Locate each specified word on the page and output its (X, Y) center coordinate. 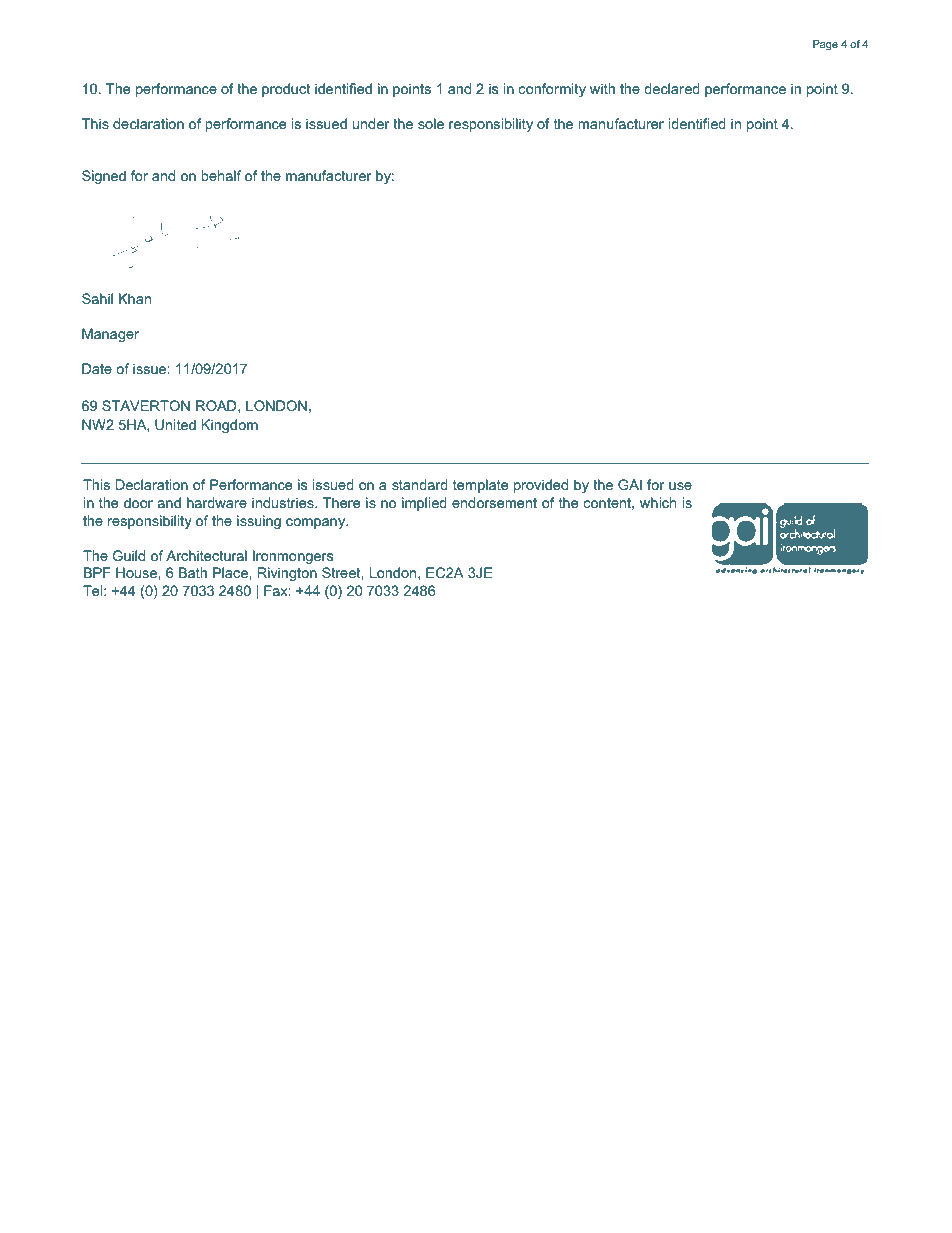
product (286, 90)
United (175, 424)
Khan (135, 298)
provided (541, 486)
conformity (552, 90)
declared (672, 88)
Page (825, 45)
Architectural (206, 555)
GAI (630, 484)
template (480, 486)
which (658, 502)
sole (431, 123)
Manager (110, 335)
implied (424, 504)
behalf (221, 175)
